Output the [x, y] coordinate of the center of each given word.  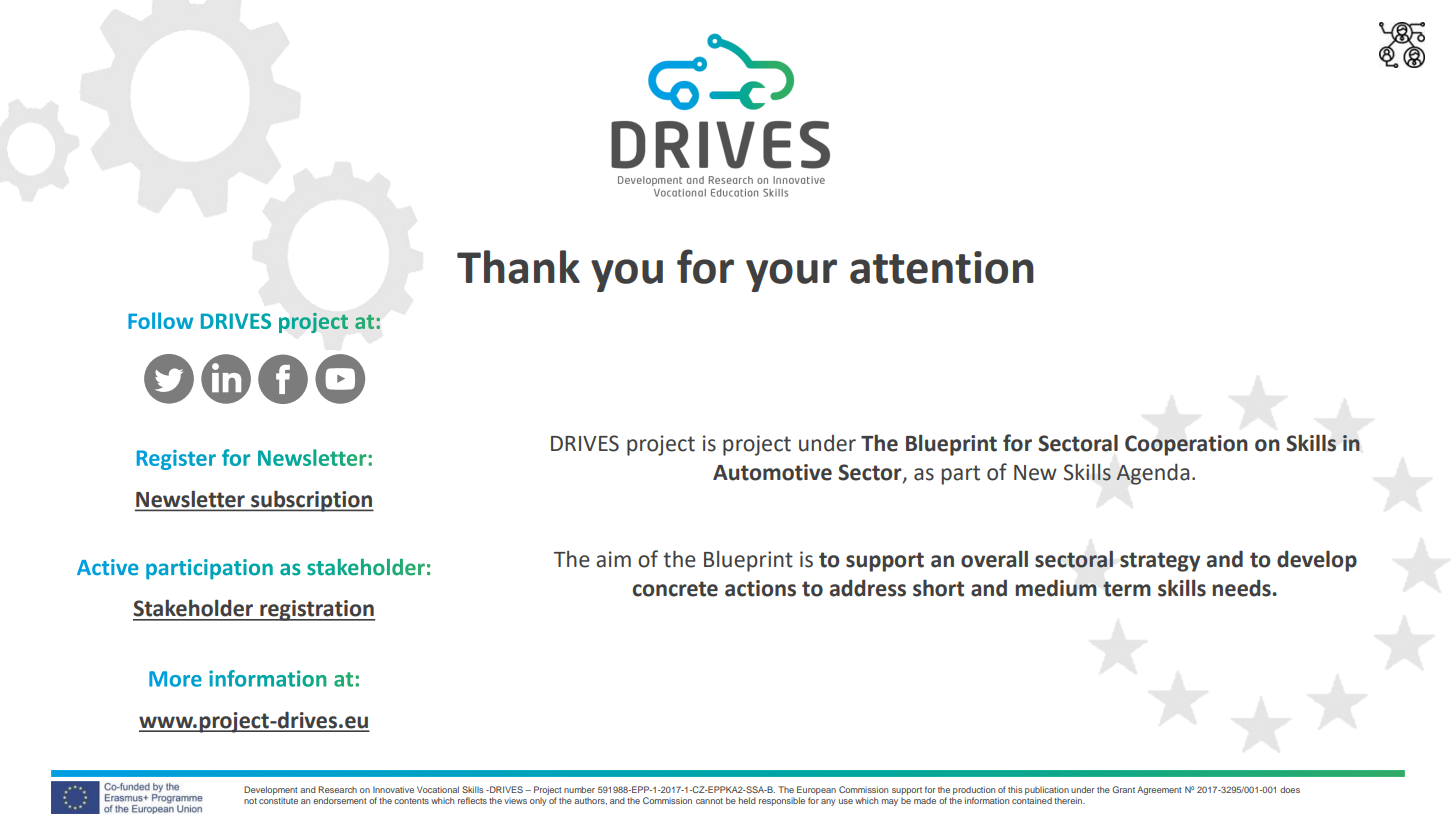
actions [760, 588]
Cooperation [1186, 445]
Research [337, 789]
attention [942, 267]
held [747, 800]
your [791, 275]
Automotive [772, 472]
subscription [311, 501]
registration [316, 610]
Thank [518, 267]
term [1127, 589]
